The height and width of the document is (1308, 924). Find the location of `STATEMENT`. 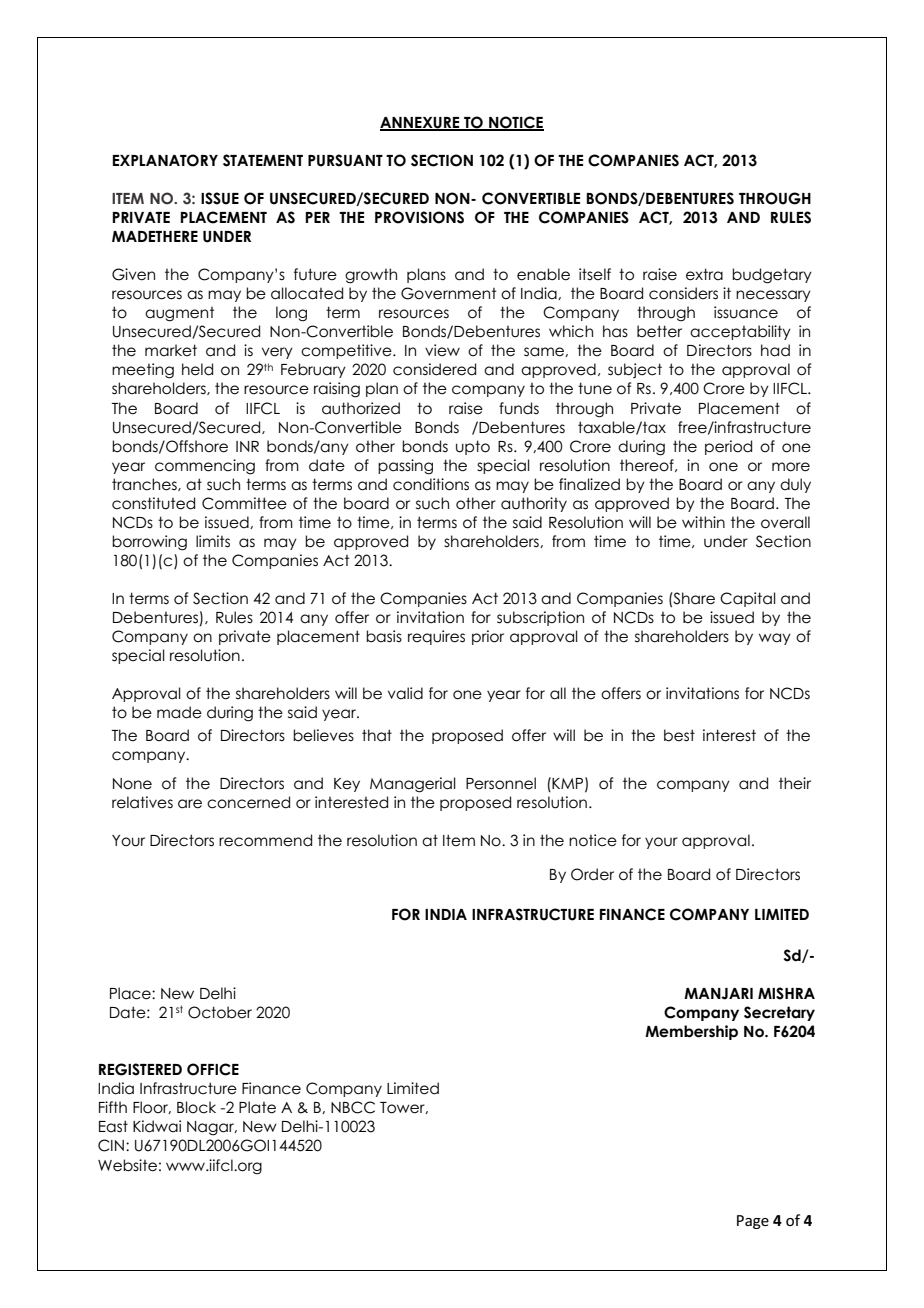

STATEMENT is located at coordinates (263, 160).
